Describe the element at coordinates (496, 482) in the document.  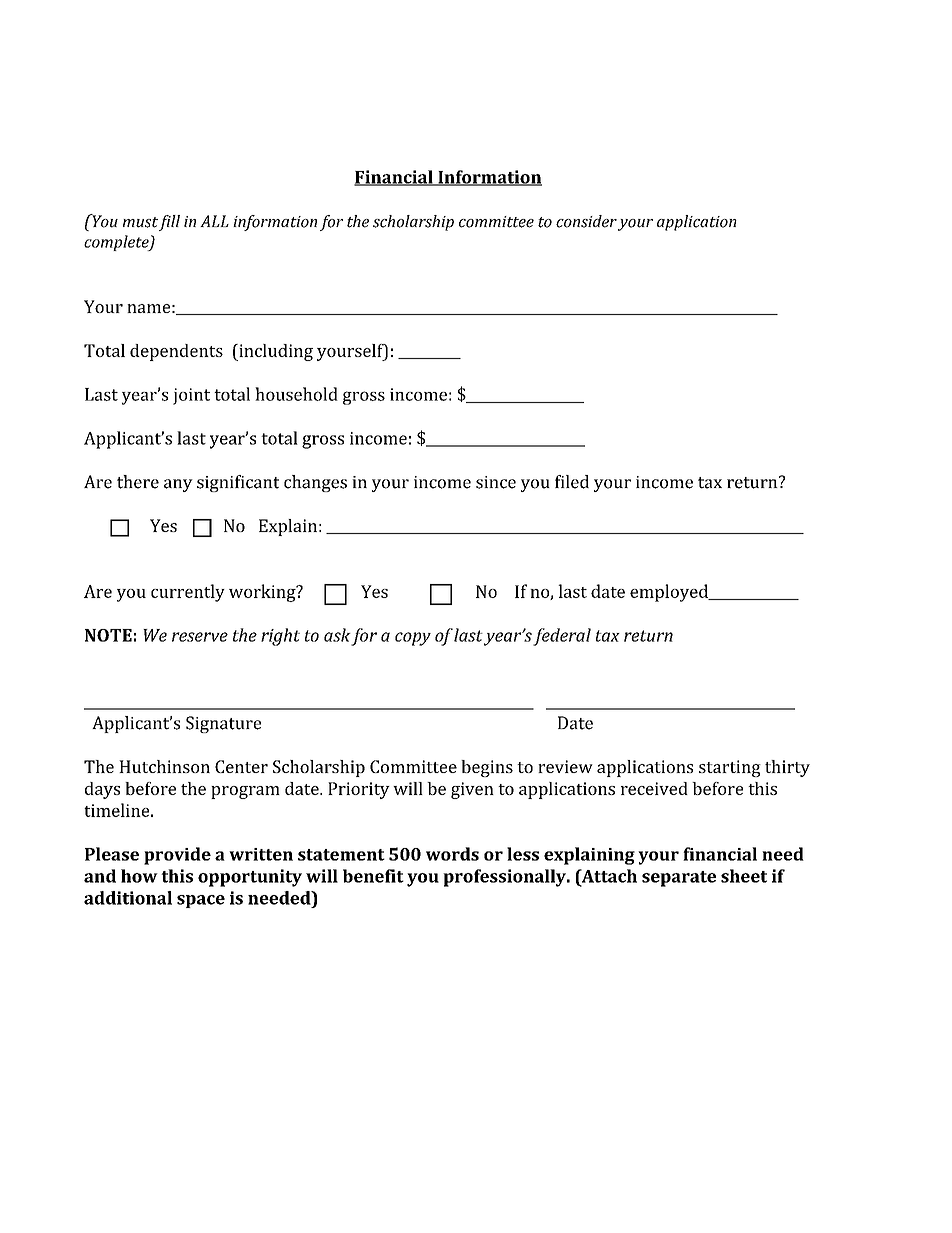
I see `since` at that location.
